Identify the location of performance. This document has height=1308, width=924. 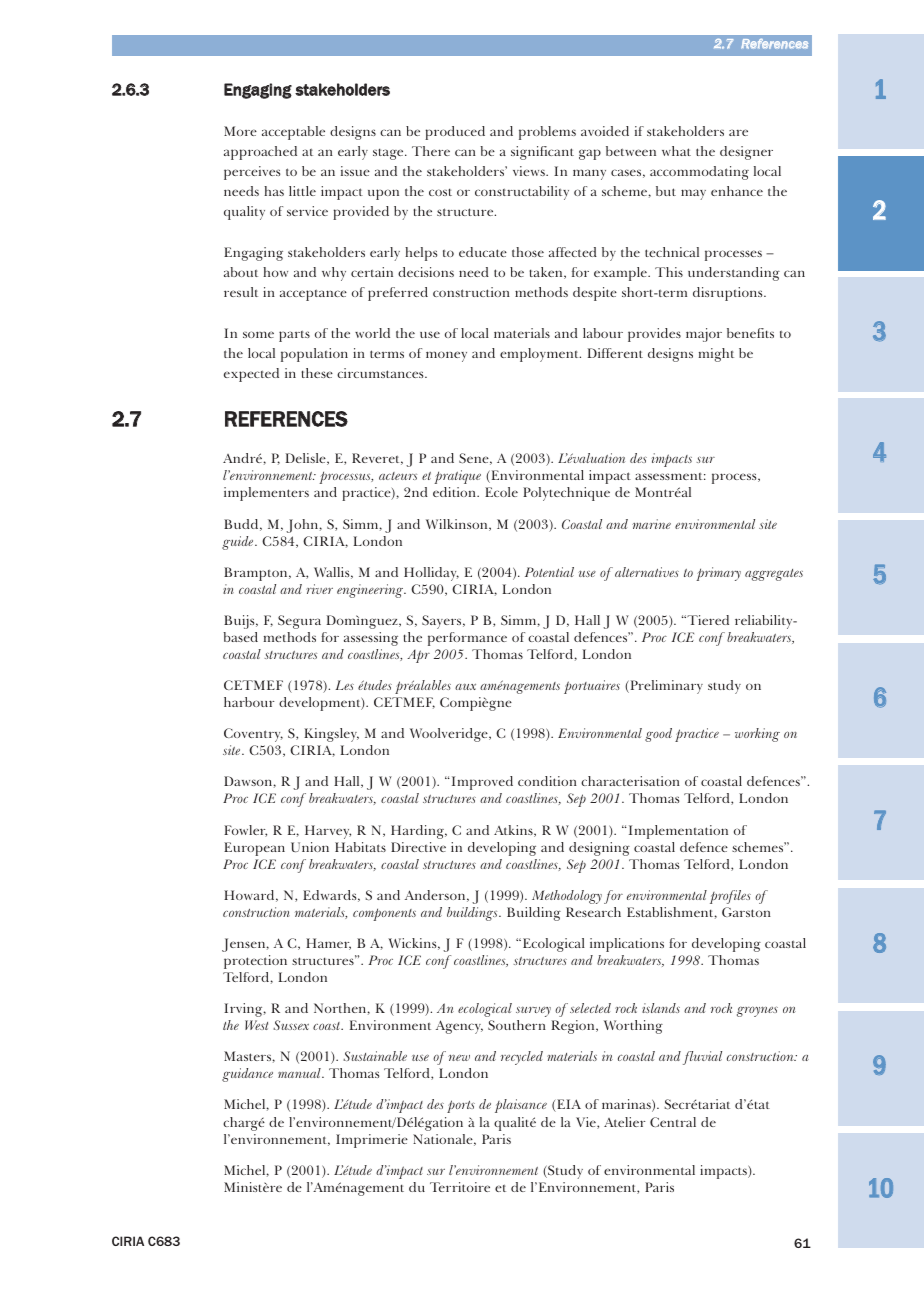
(467, 639).
